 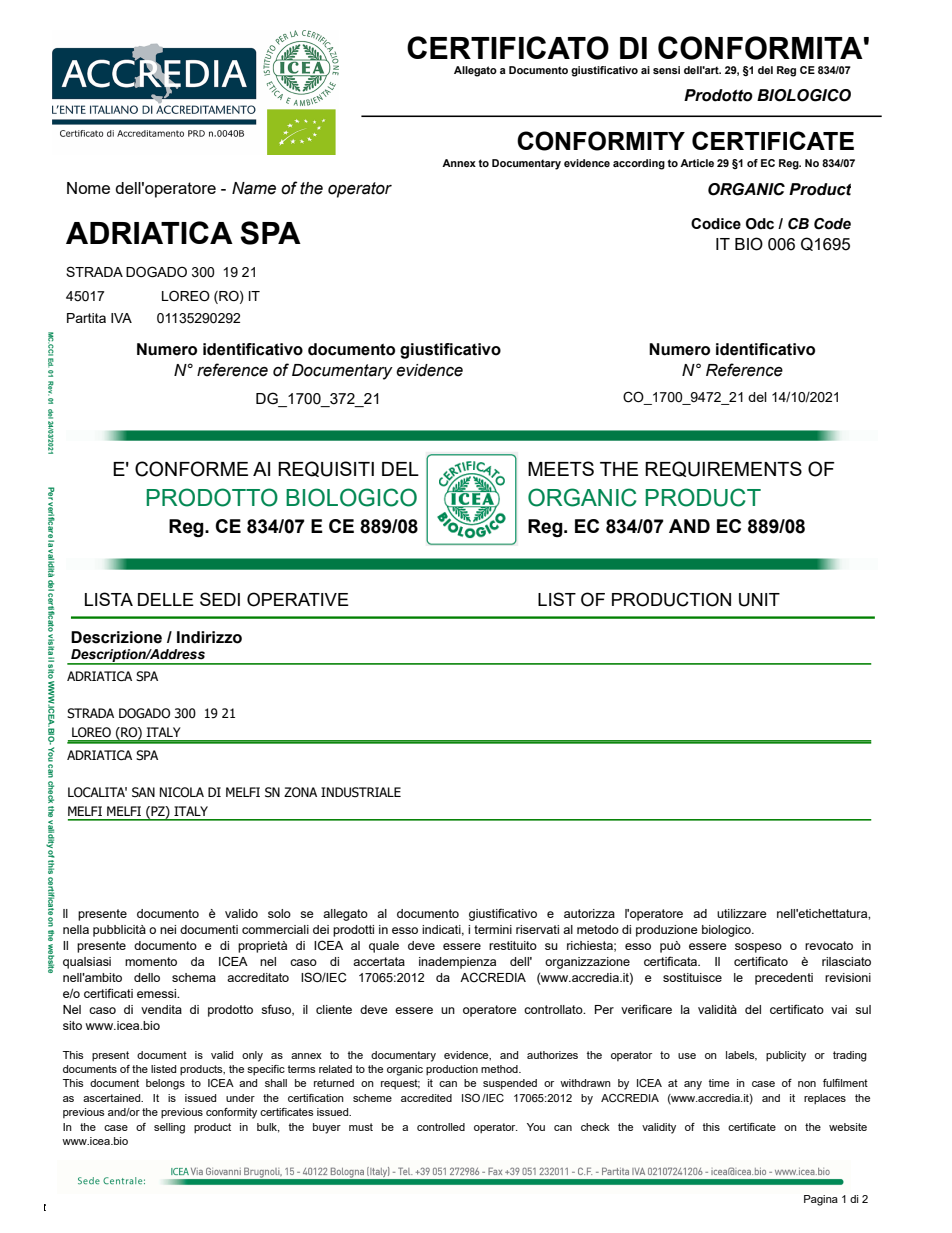 What do you see at coordinates (298, 599) in the screenshot?
I see `OPERATIVE` at bounding box center [298, 599].
